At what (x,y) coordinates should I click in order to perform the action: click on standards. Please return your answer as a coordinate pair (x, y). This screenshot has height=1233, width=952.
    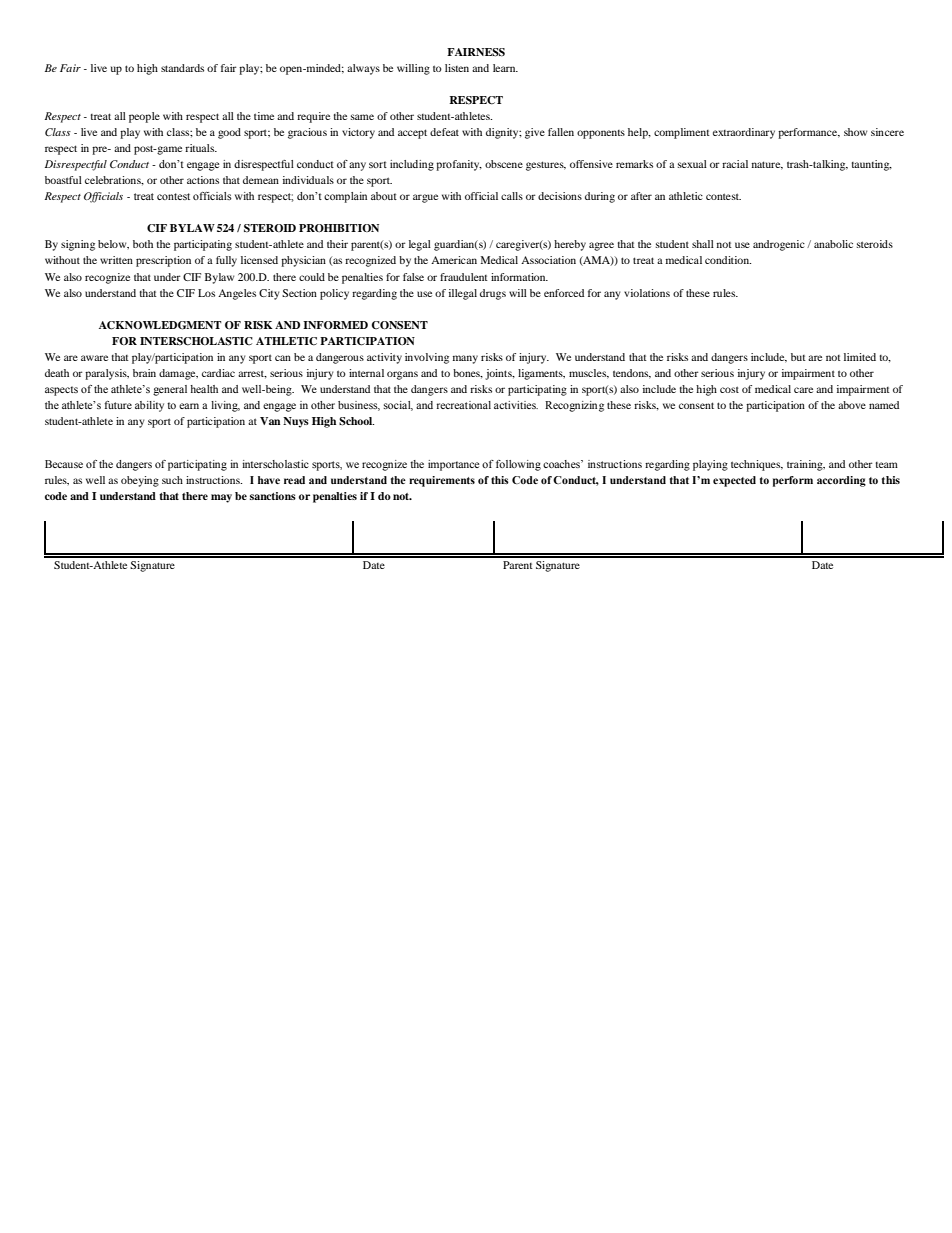
    Looking at the image, I should click on (182, 68).
